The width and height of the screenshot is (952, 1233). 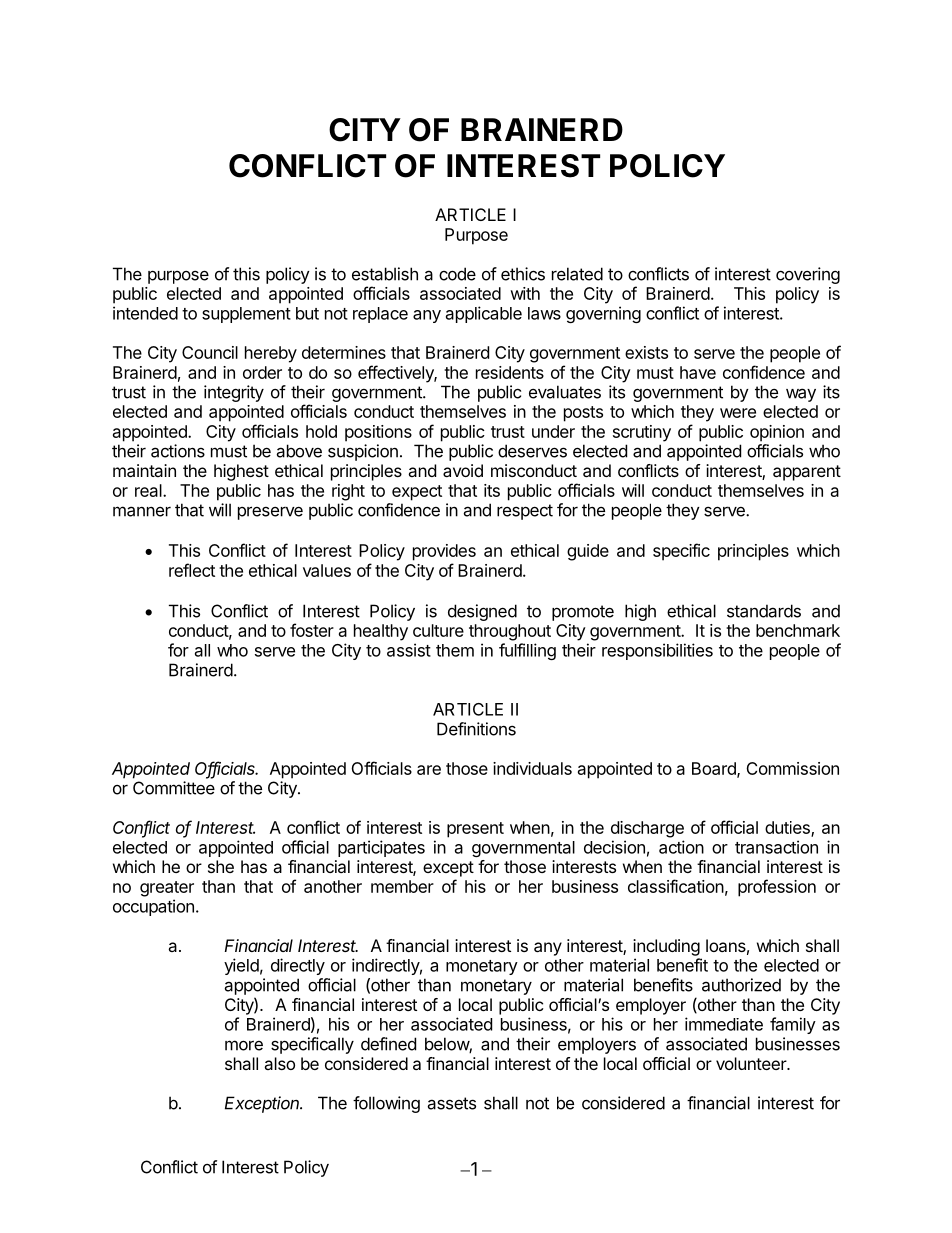 What do you see at coordinates (532, 768) in the screenshot?
I see `individuals` at bounding box center [532, 768].
